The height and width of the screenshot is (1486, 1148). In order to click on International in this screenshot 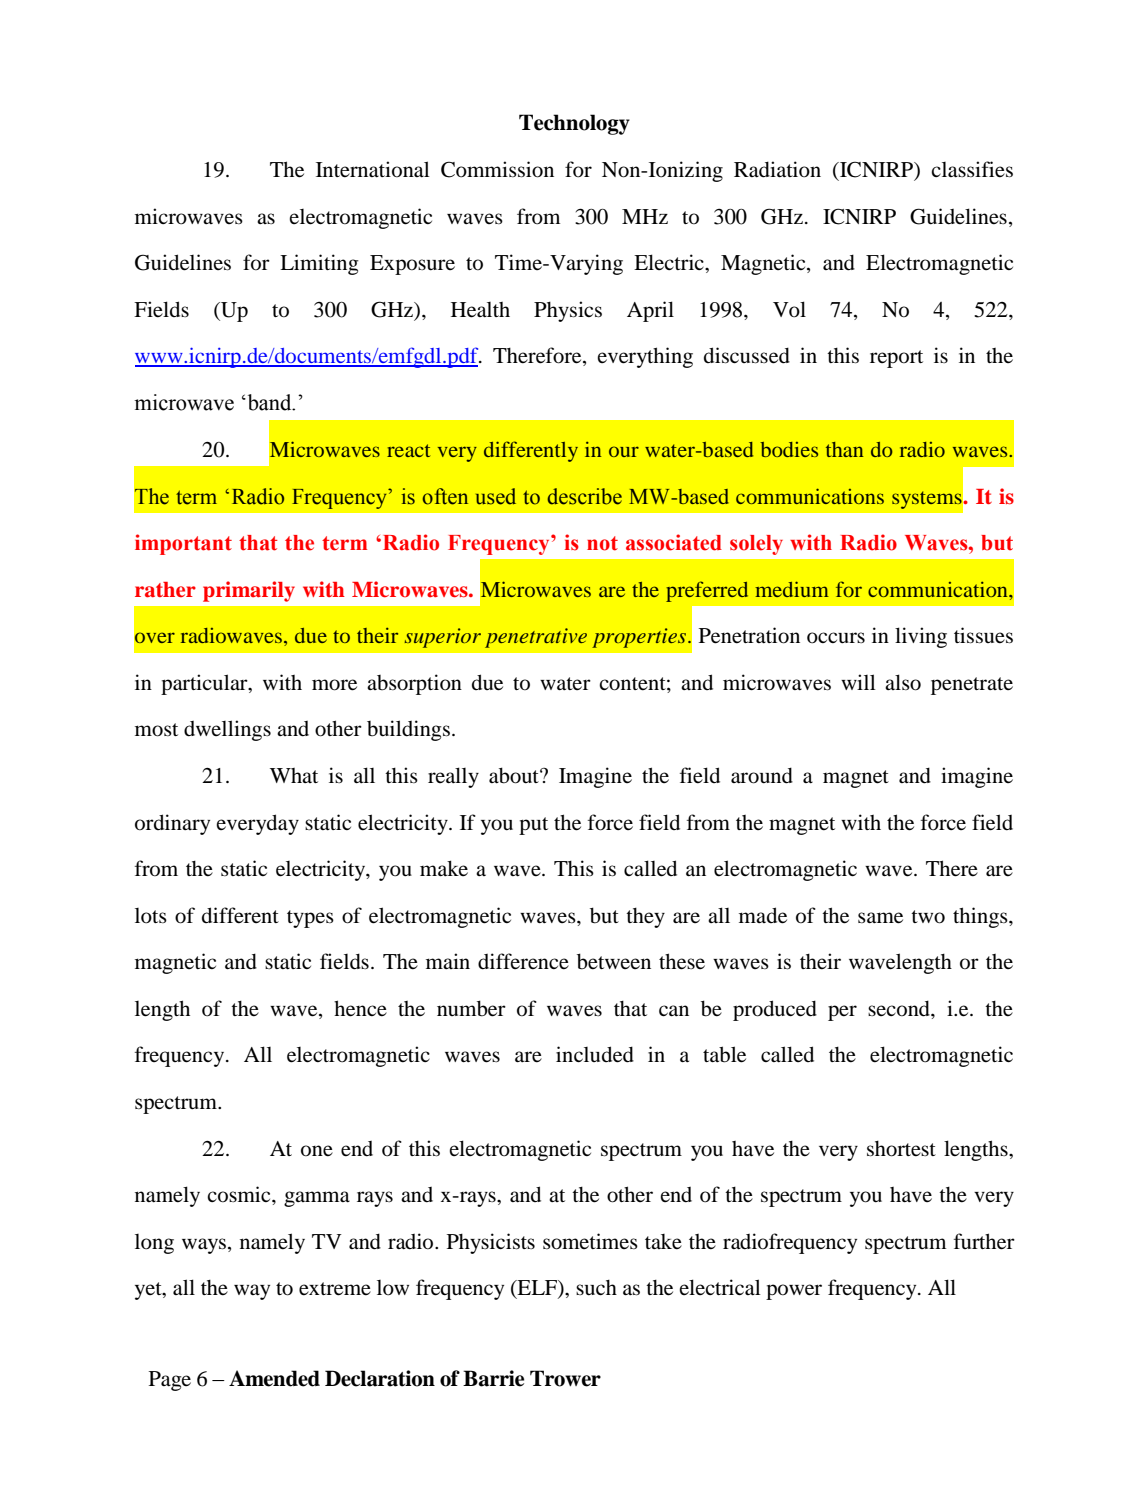, I will do `click(373, 169)`.
